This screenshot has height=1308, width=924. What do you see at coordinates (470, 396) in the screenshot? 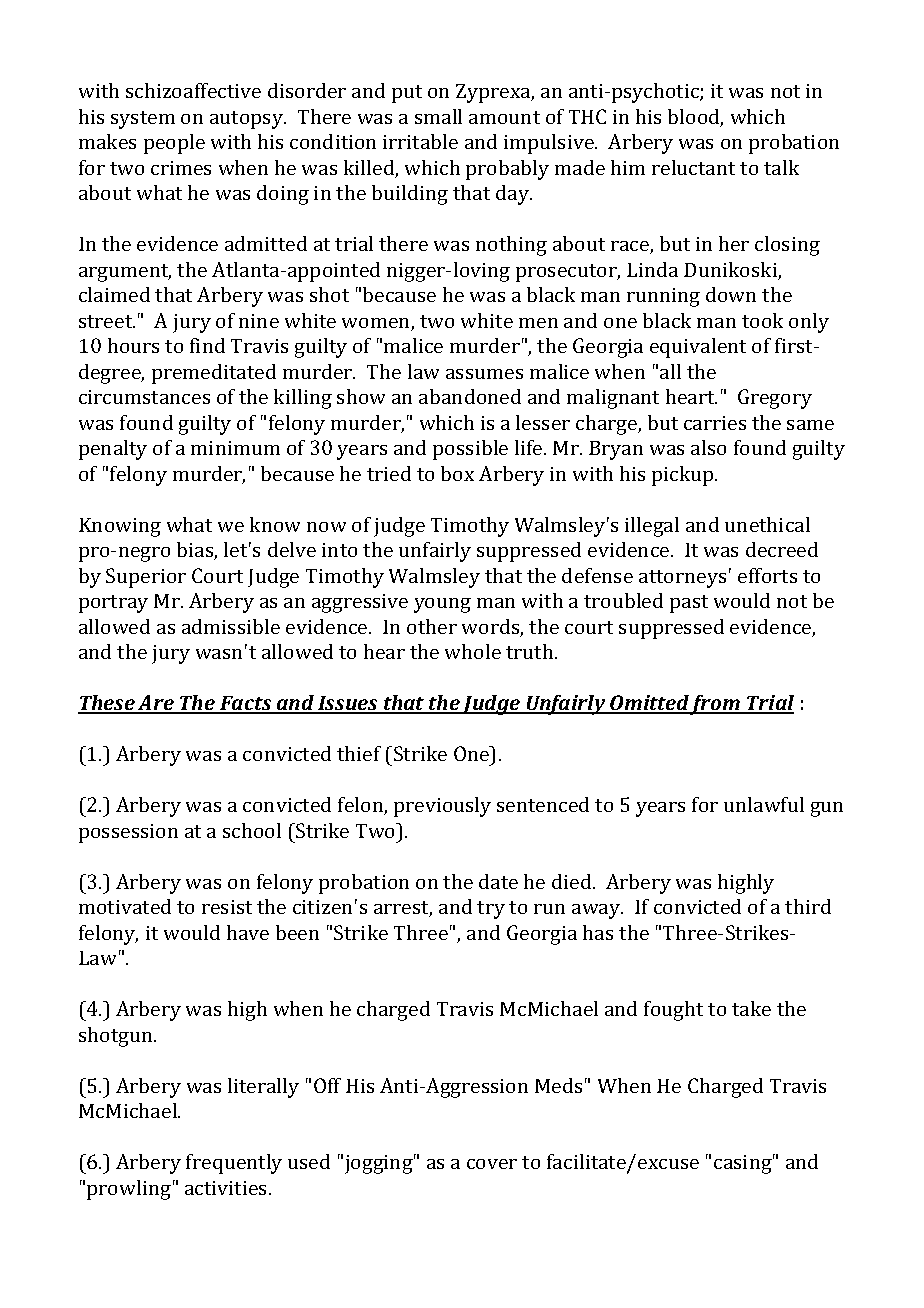
I see `abandoned` at bounding box center [470, 396].
